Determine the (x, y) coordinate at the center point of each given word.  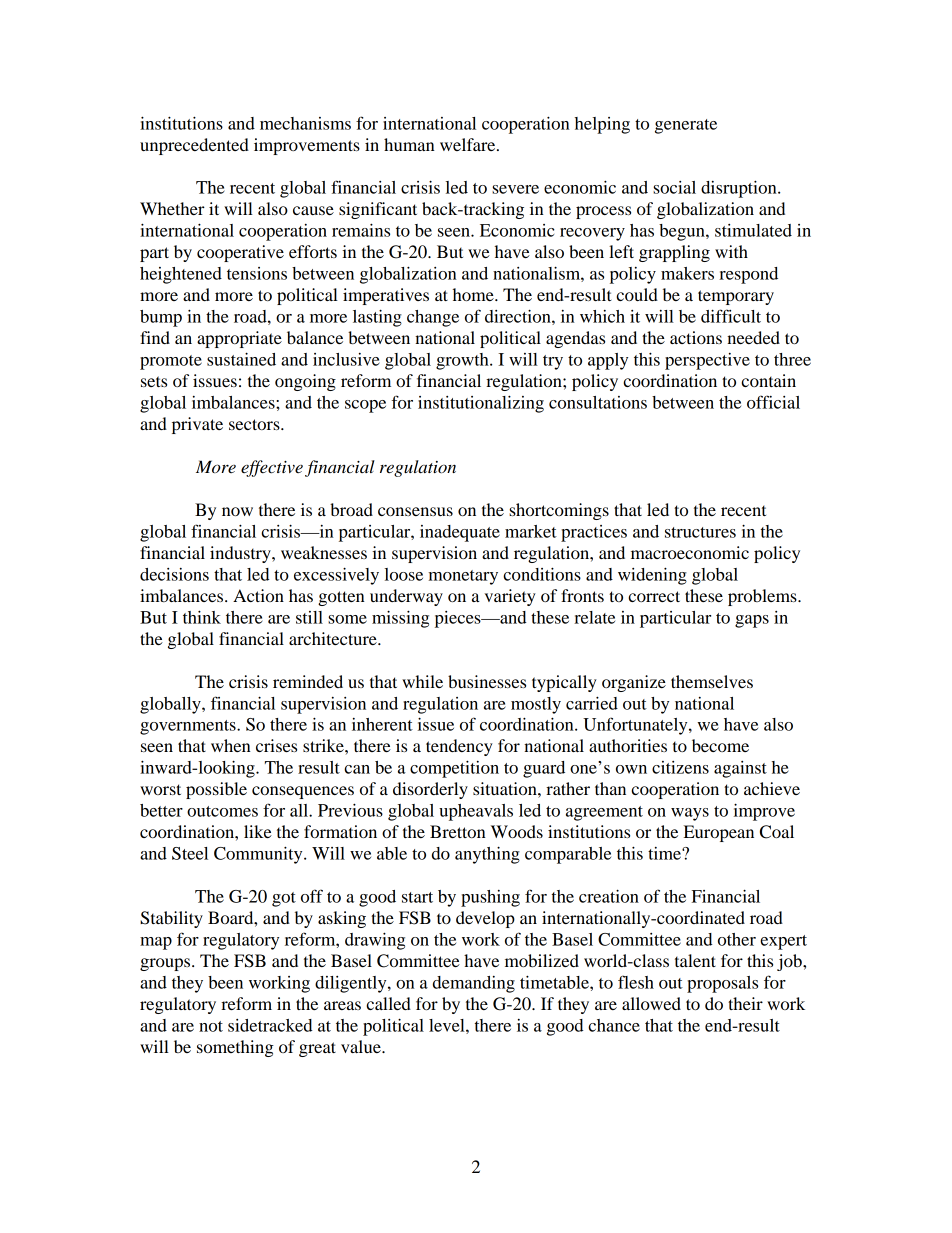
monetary (463, 577)
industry (241, 554)
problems (763, 597)
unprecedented (194, 146)
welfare (469, 144)
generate (686, 126)
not (211, 1026)
